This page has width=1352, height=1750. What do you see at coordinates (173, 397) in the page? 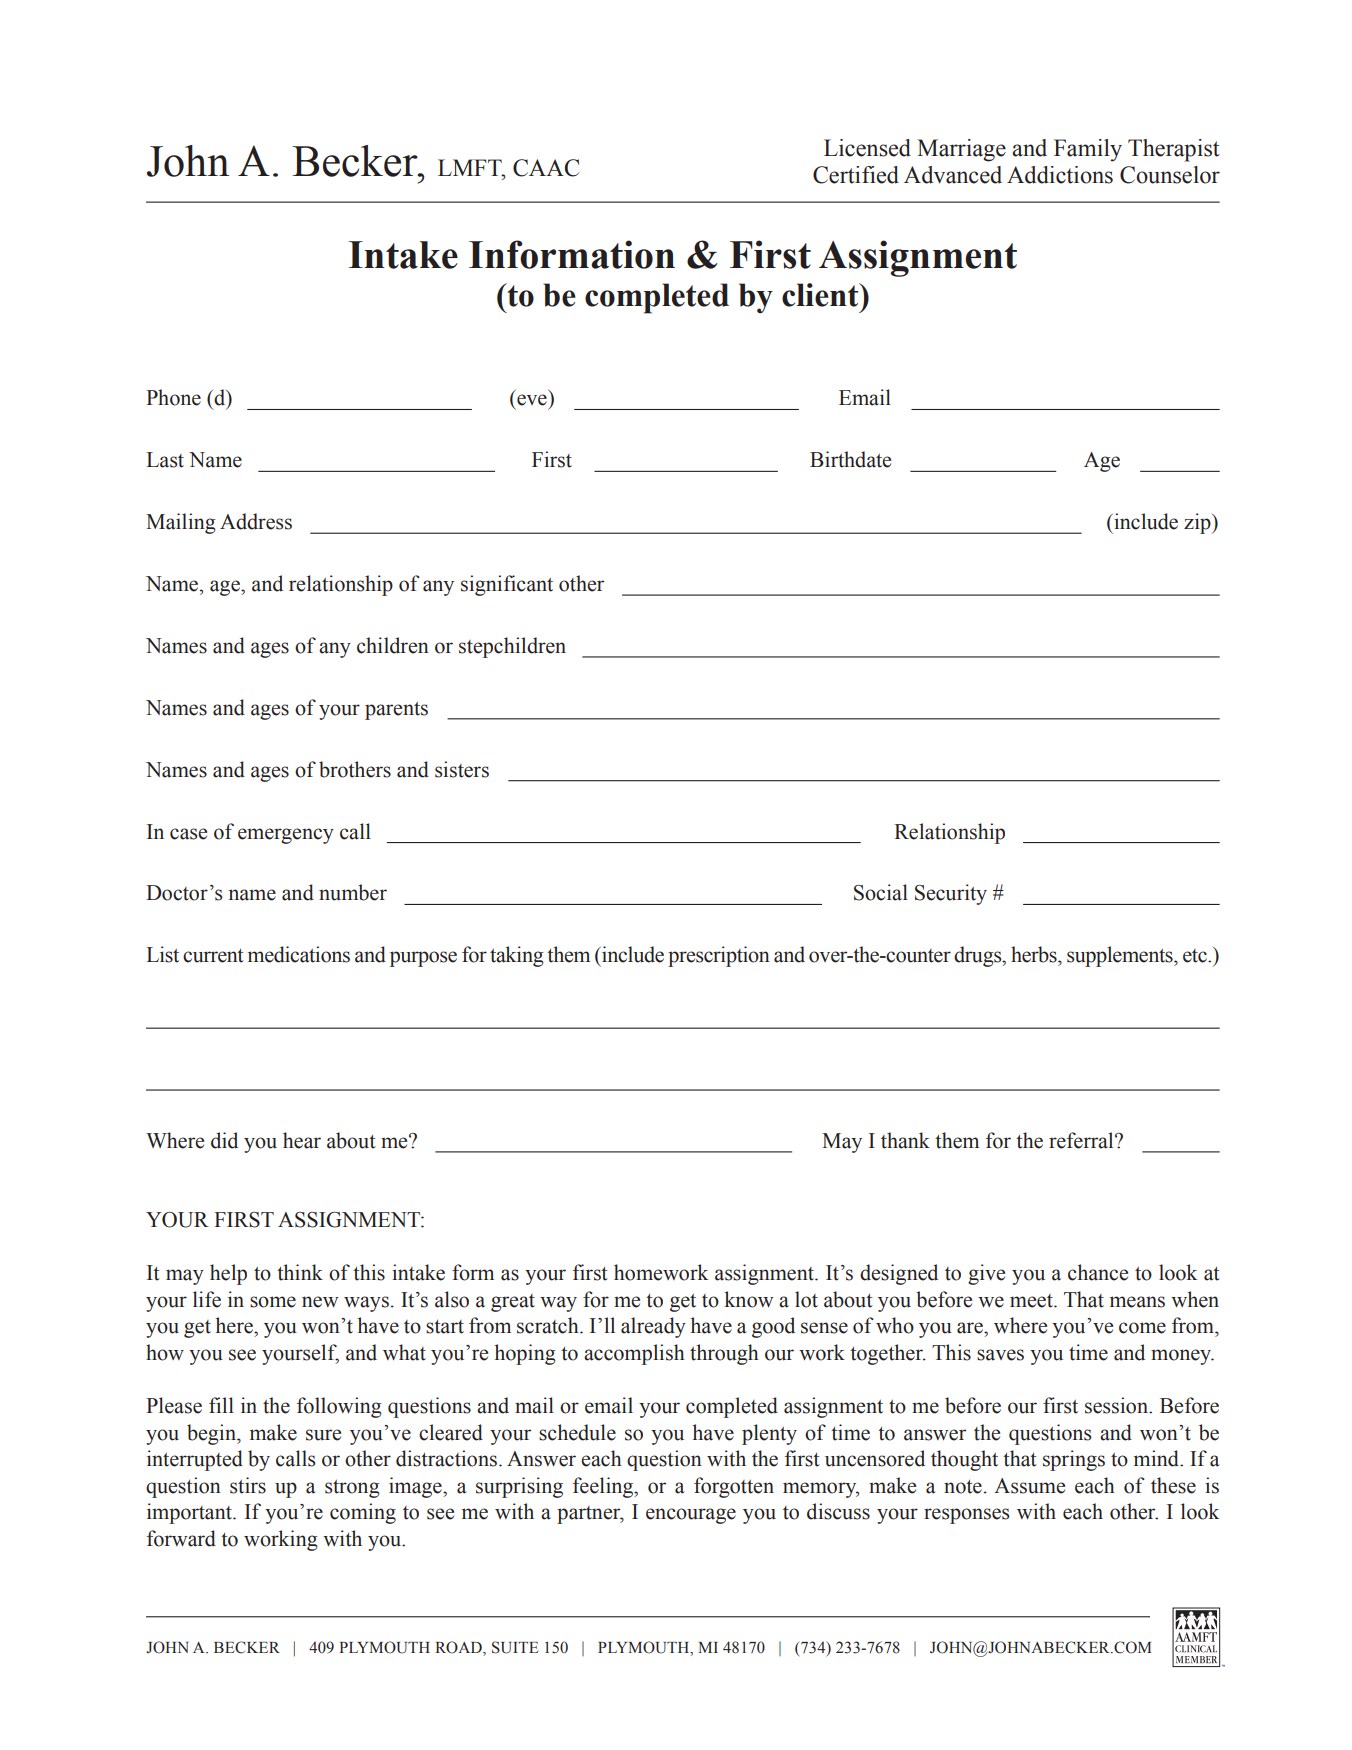
I see `Phone` at bounding box center [173, 397].
